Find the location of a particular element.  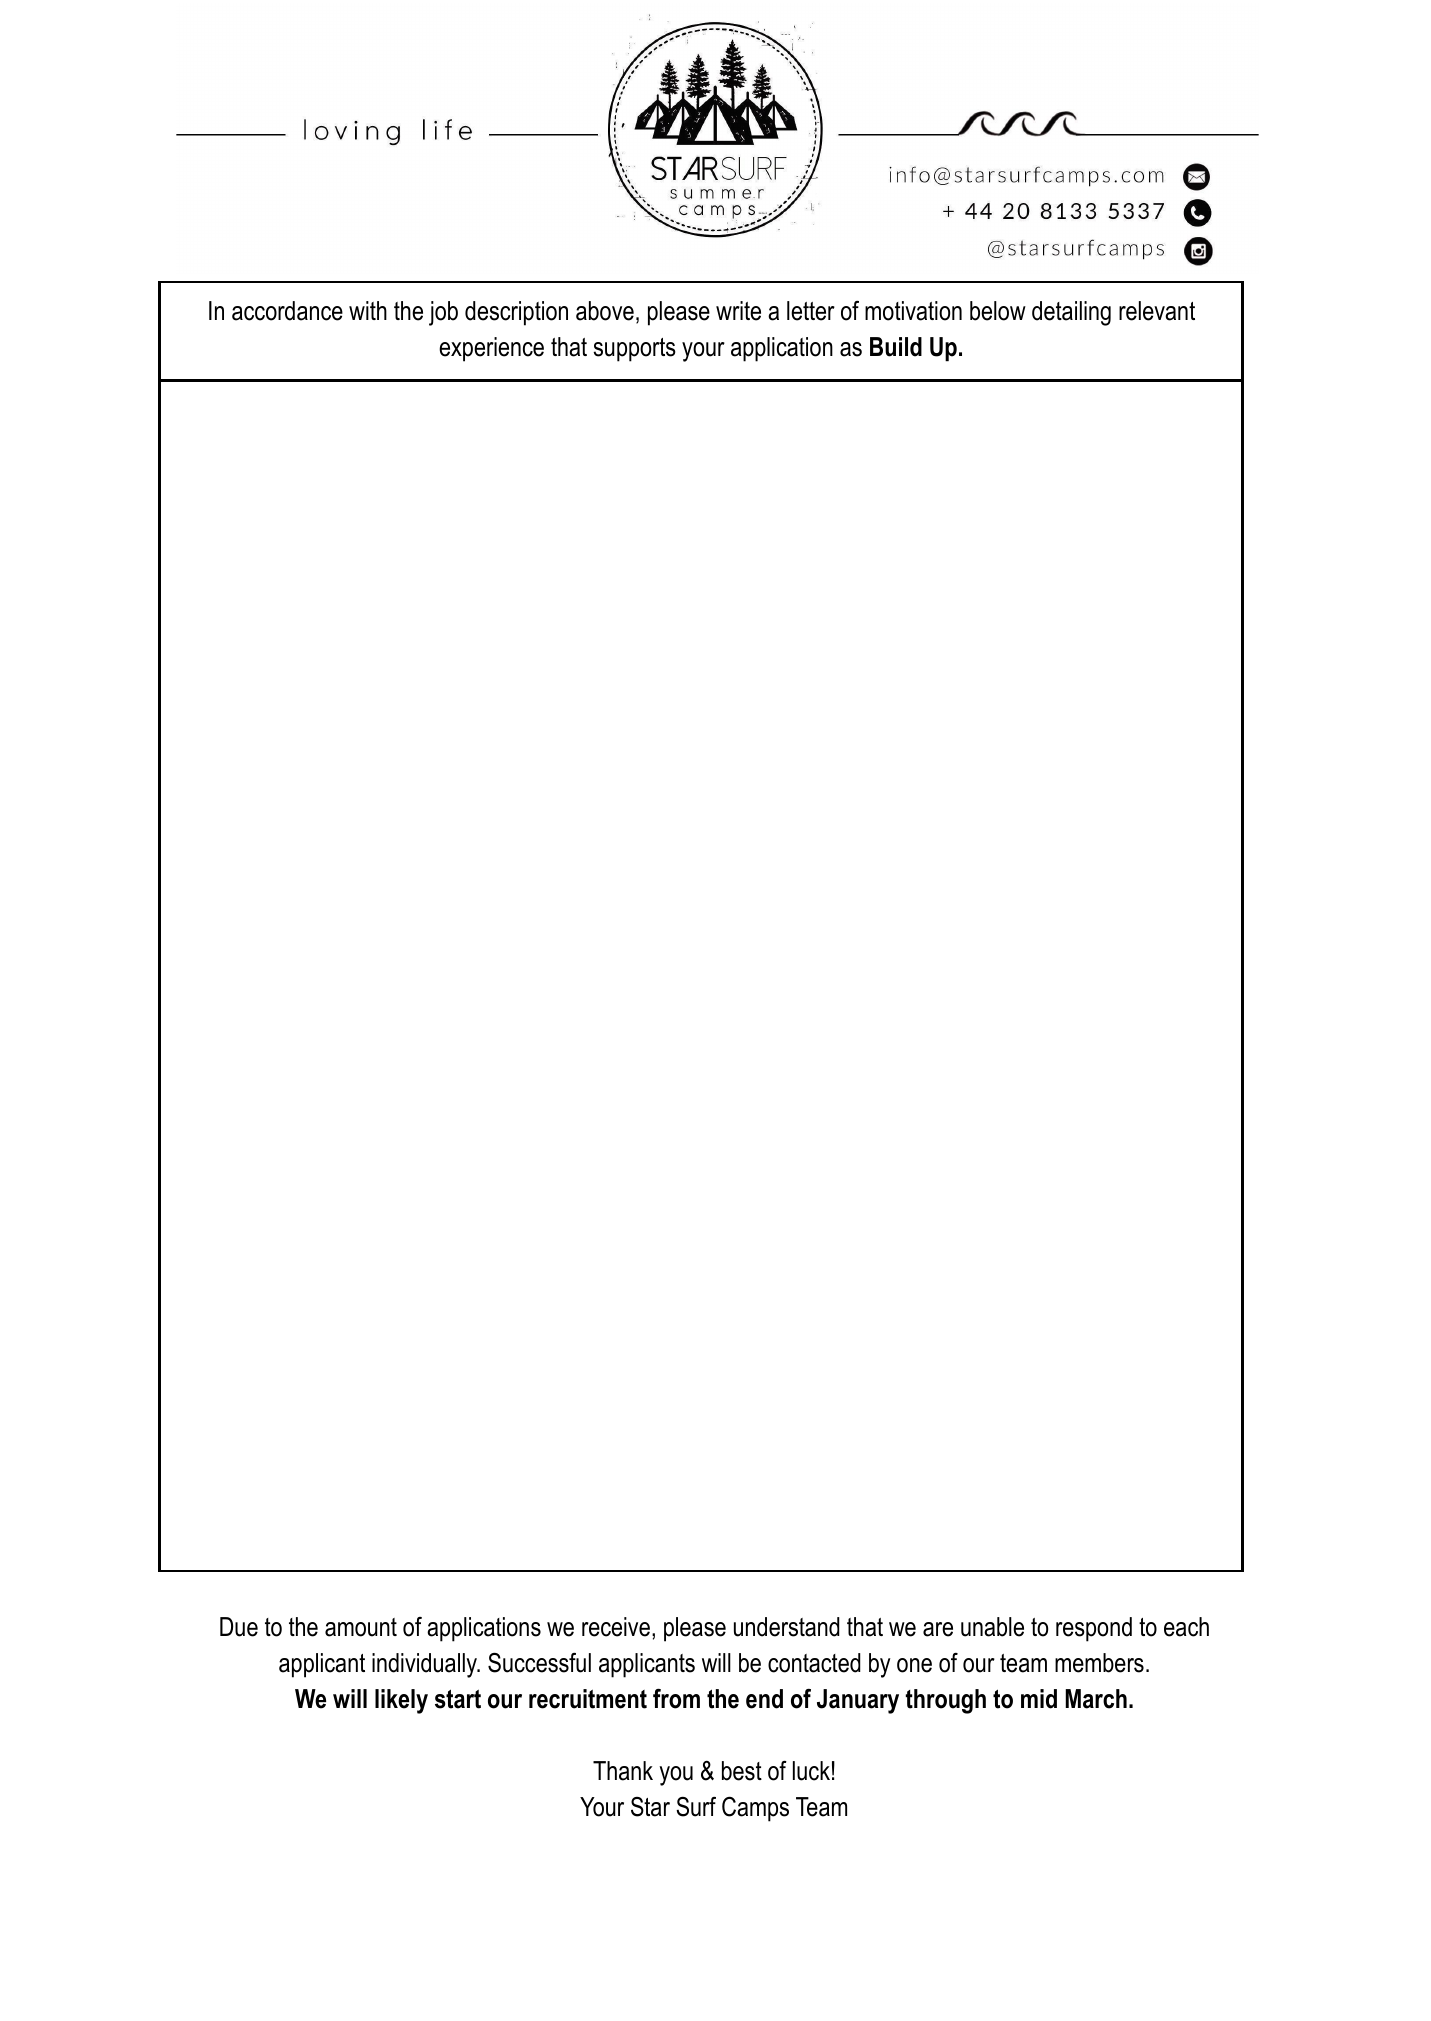

Build is located at coordinates (896, 347).
